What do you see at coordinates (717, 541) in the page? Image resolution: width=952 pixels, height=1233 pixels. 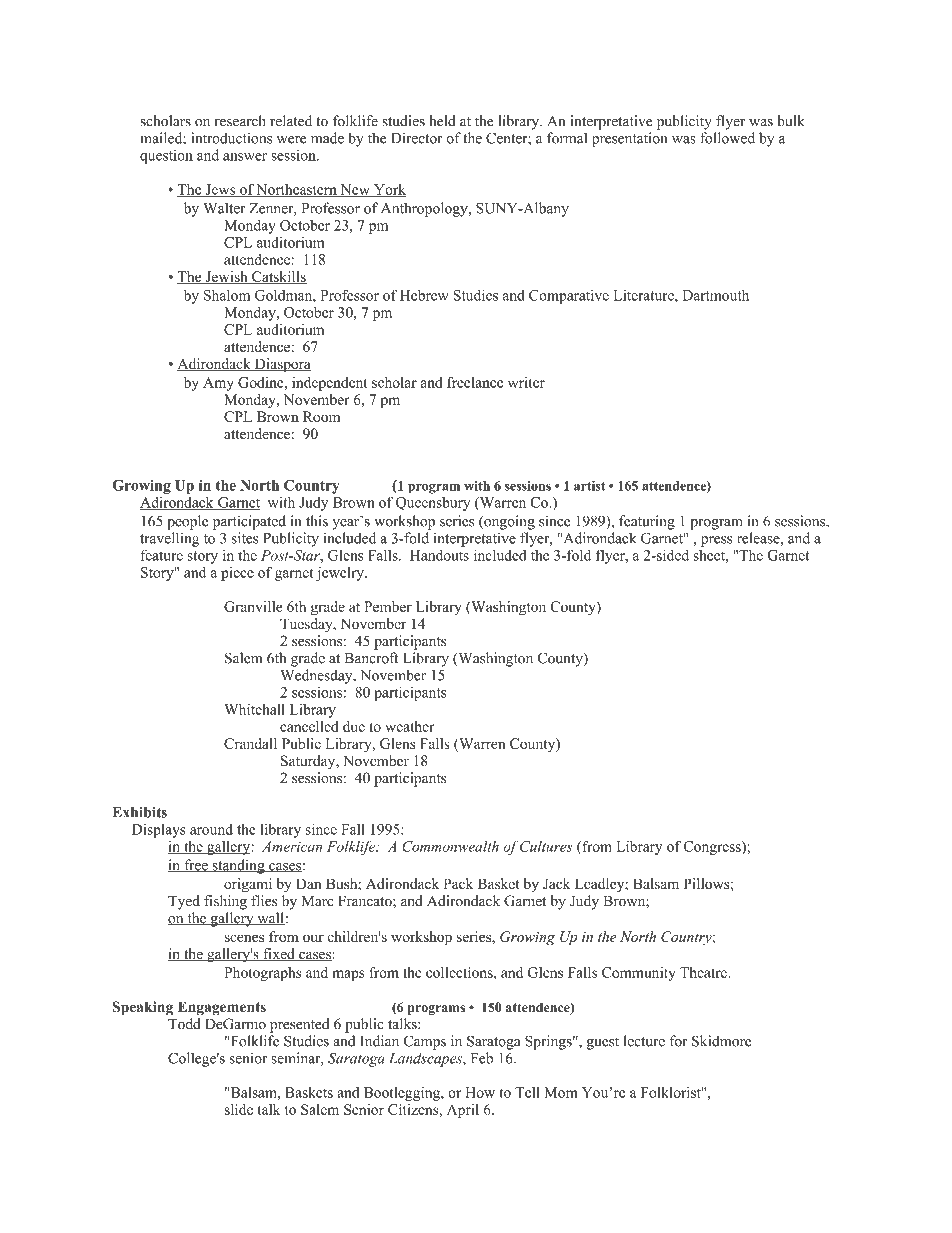 I see `press` at bounding box center [717, 541].
